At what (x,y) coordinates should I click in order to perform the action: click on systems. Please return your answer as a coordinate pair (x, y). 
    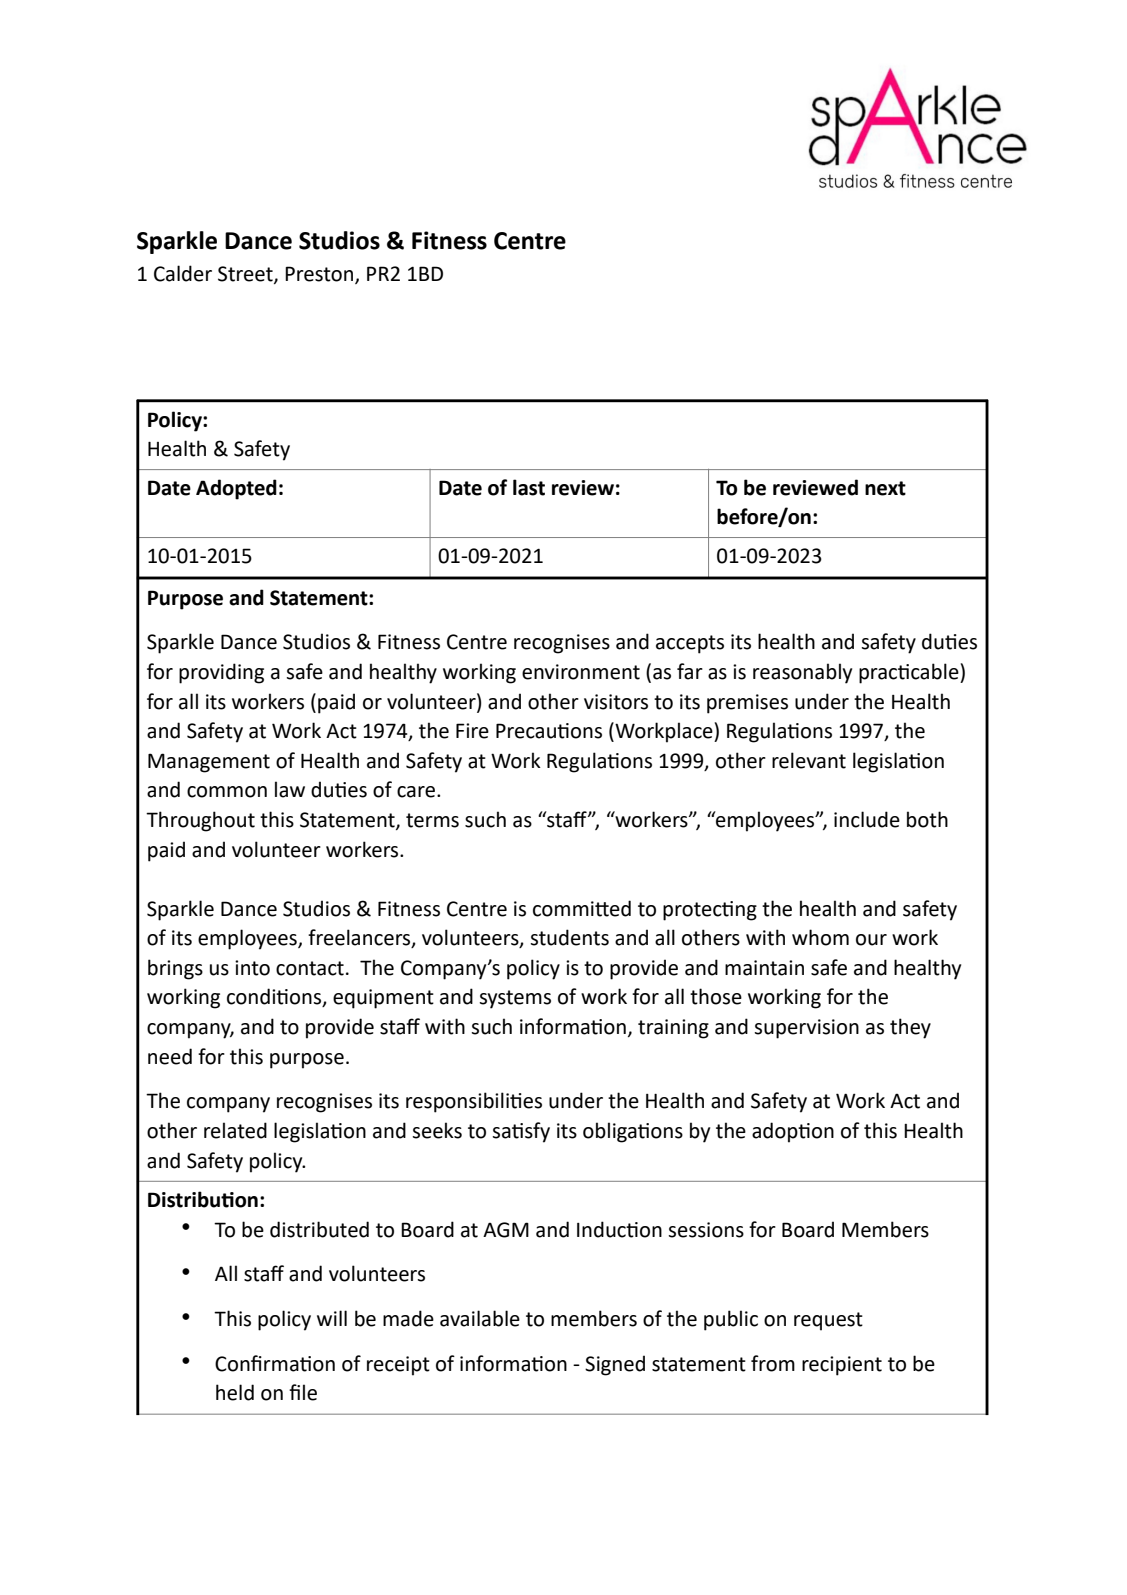
    Looking at the image, I should click on (515, 999).
